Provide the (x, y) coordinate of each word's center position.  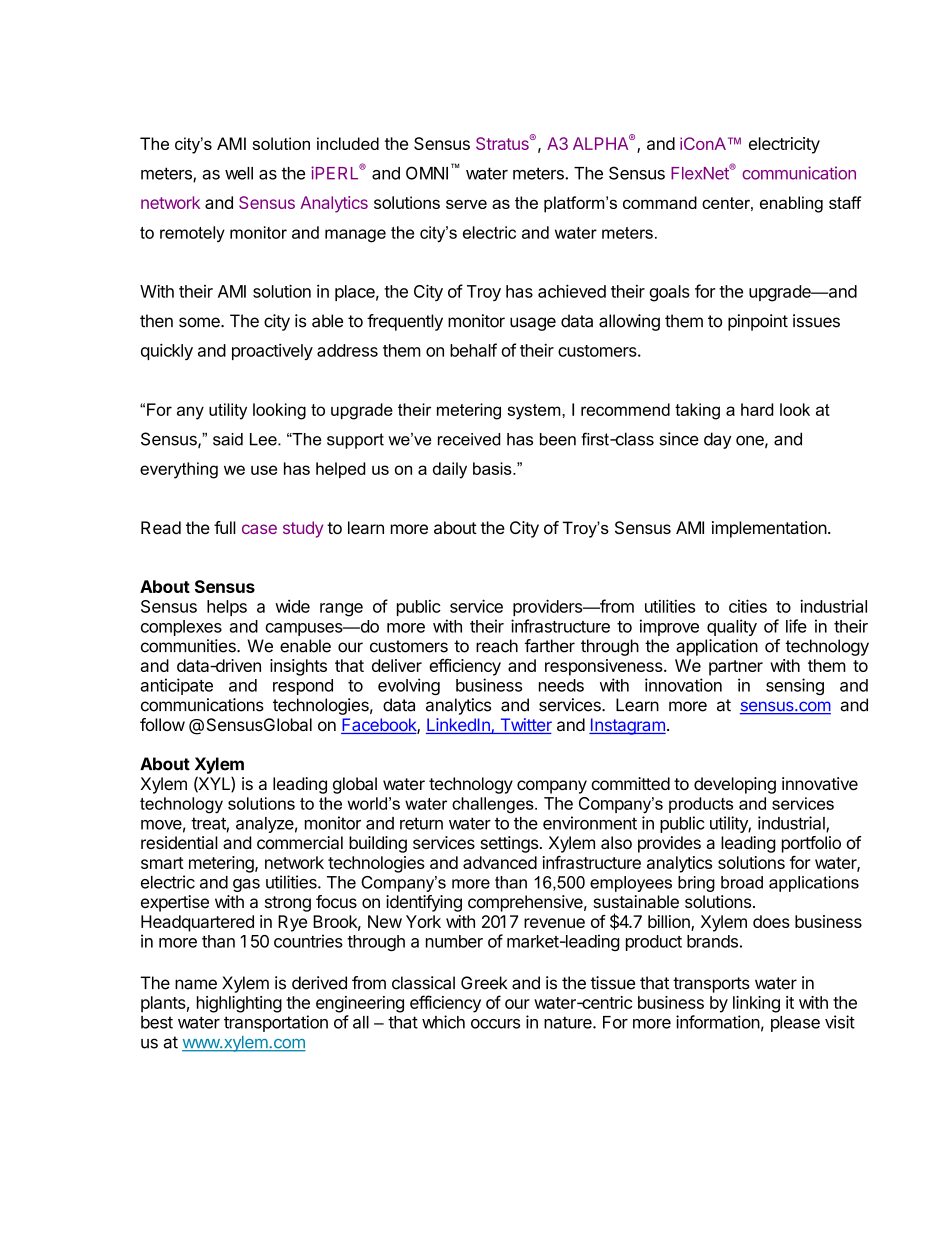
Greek (484, 983)
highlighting (239, 1004)
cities (748, 606)
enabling (791, 204)
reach (497, 646)
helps (227, 608)
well (239, 173)
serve (466, 204)
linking (756, 1004)
